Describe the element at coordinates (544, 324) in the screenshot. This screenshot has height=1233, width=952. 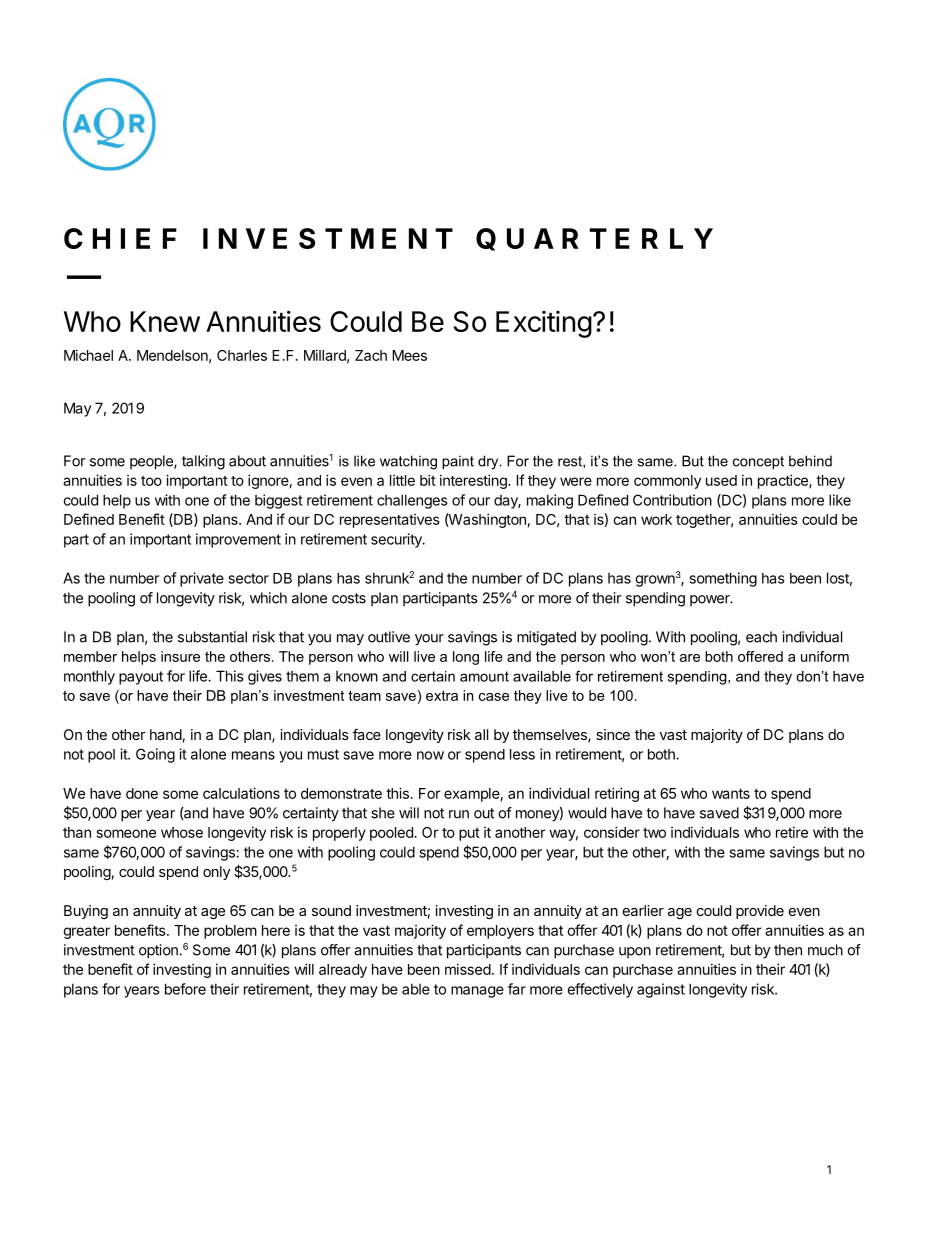
I see `Exciting` at that location.
